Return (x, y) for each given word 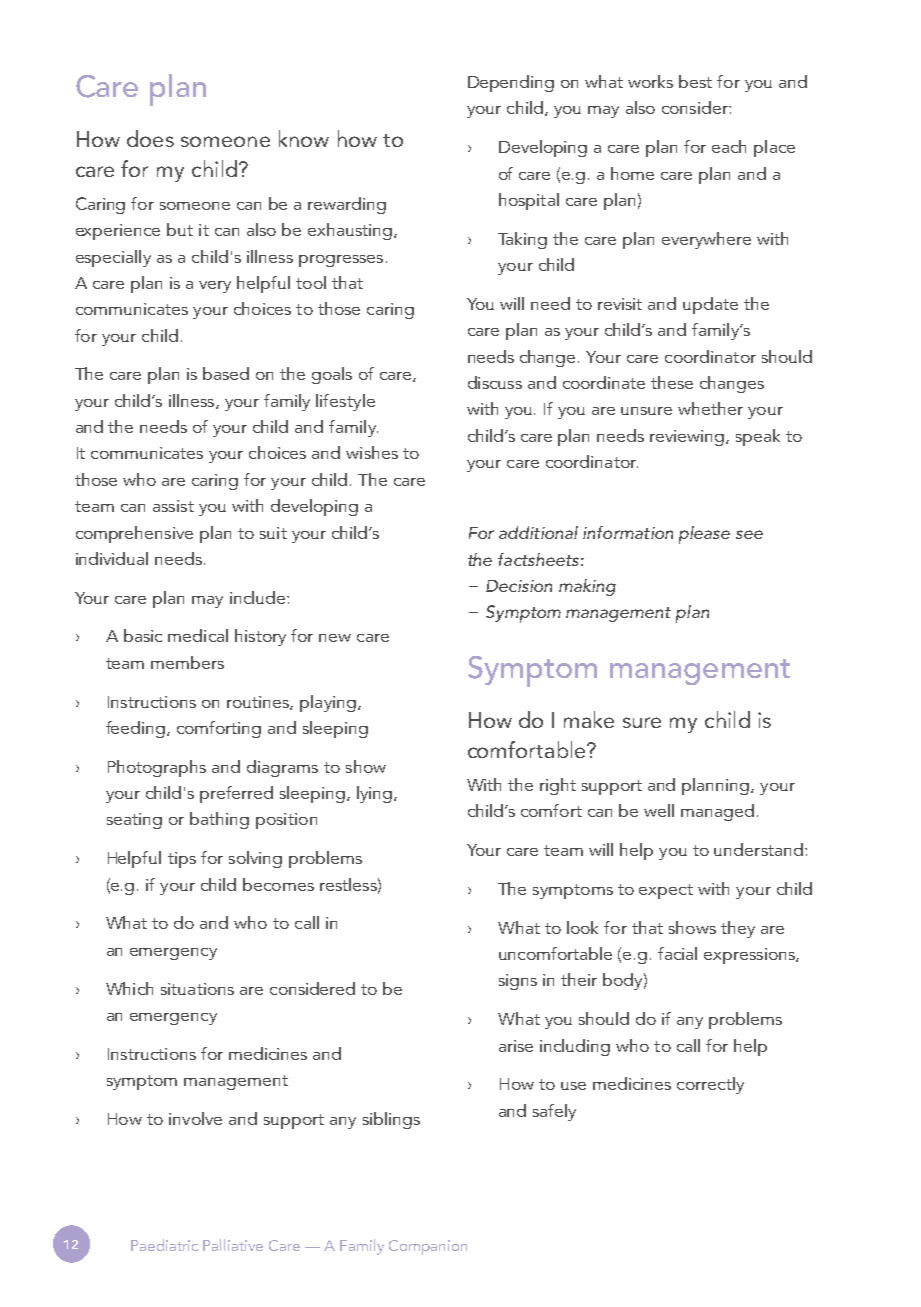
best (695, 81)
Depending (511, 83)
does (150, 138)
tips (182, 860)
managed (717, 812)
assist (173, 506)
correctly (710, 1085)
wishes (372, 452)
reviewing (687, 438)
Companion (428, 1247)
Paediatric (164, 1245)
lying (374, 794)
